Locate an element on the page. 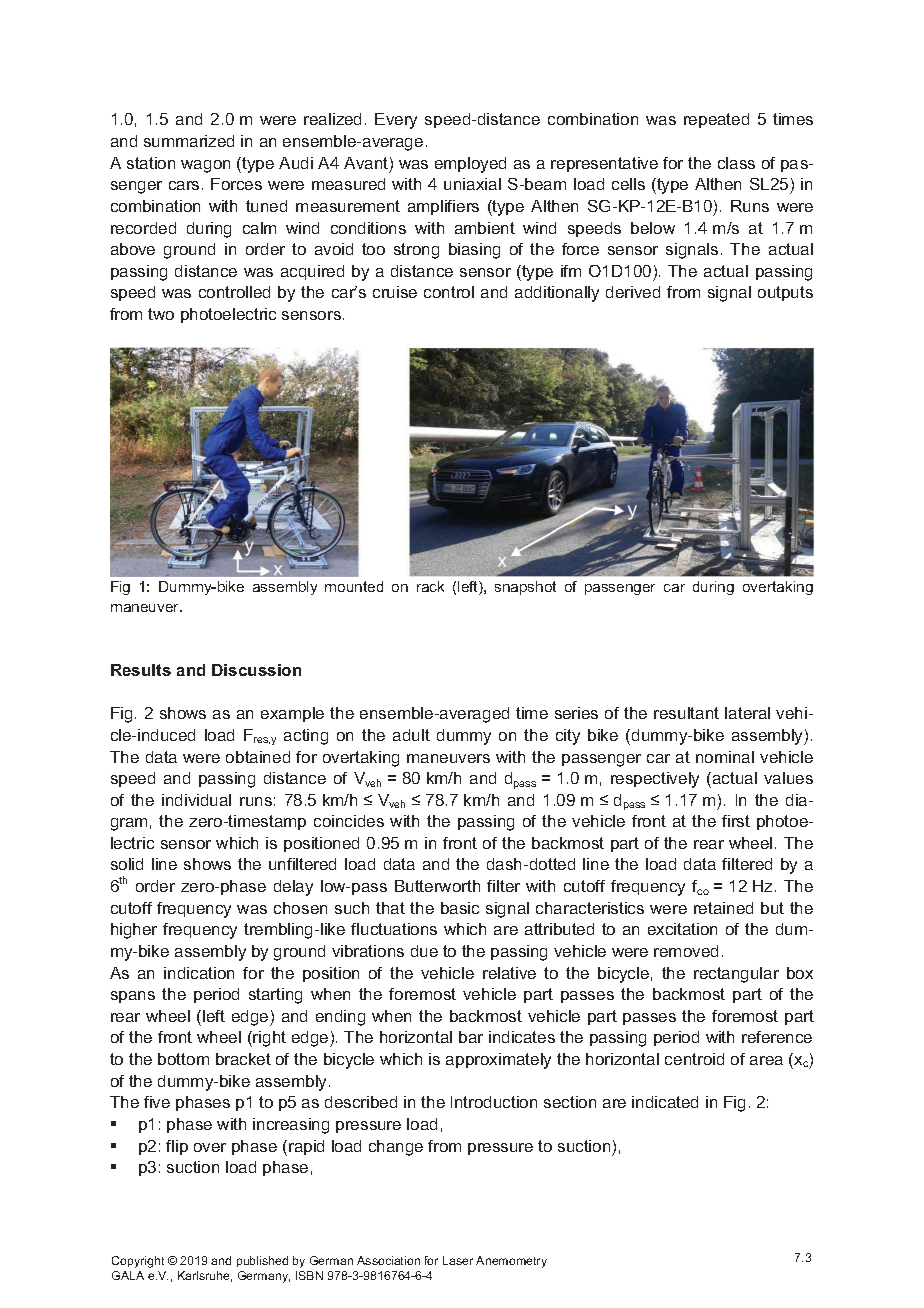 The image size is (924, 1308). Laser is located at coordinates (458, 1260).
